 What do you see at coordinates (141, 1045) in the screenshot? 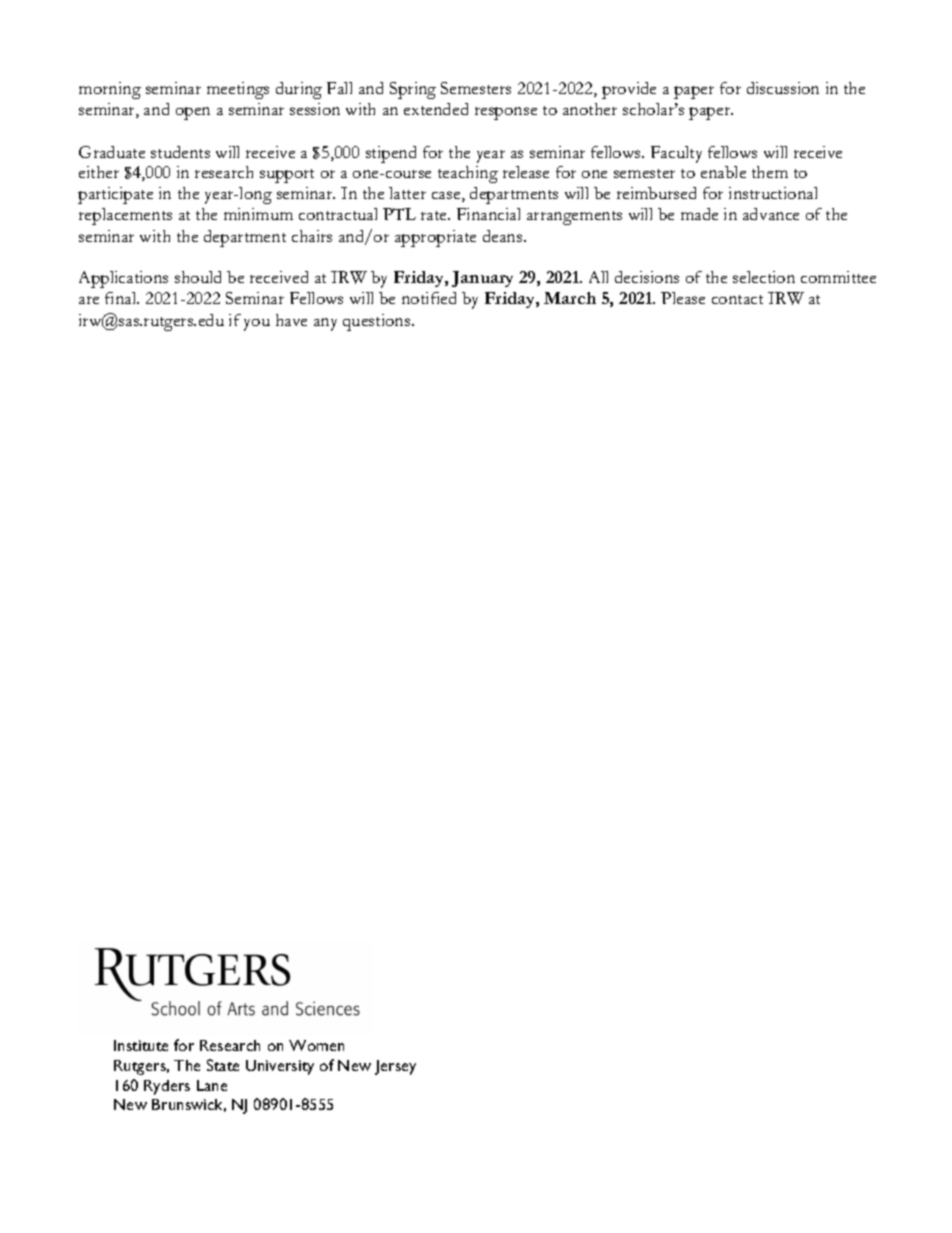
I see `Institute` at bounding box center [141, 1045].
